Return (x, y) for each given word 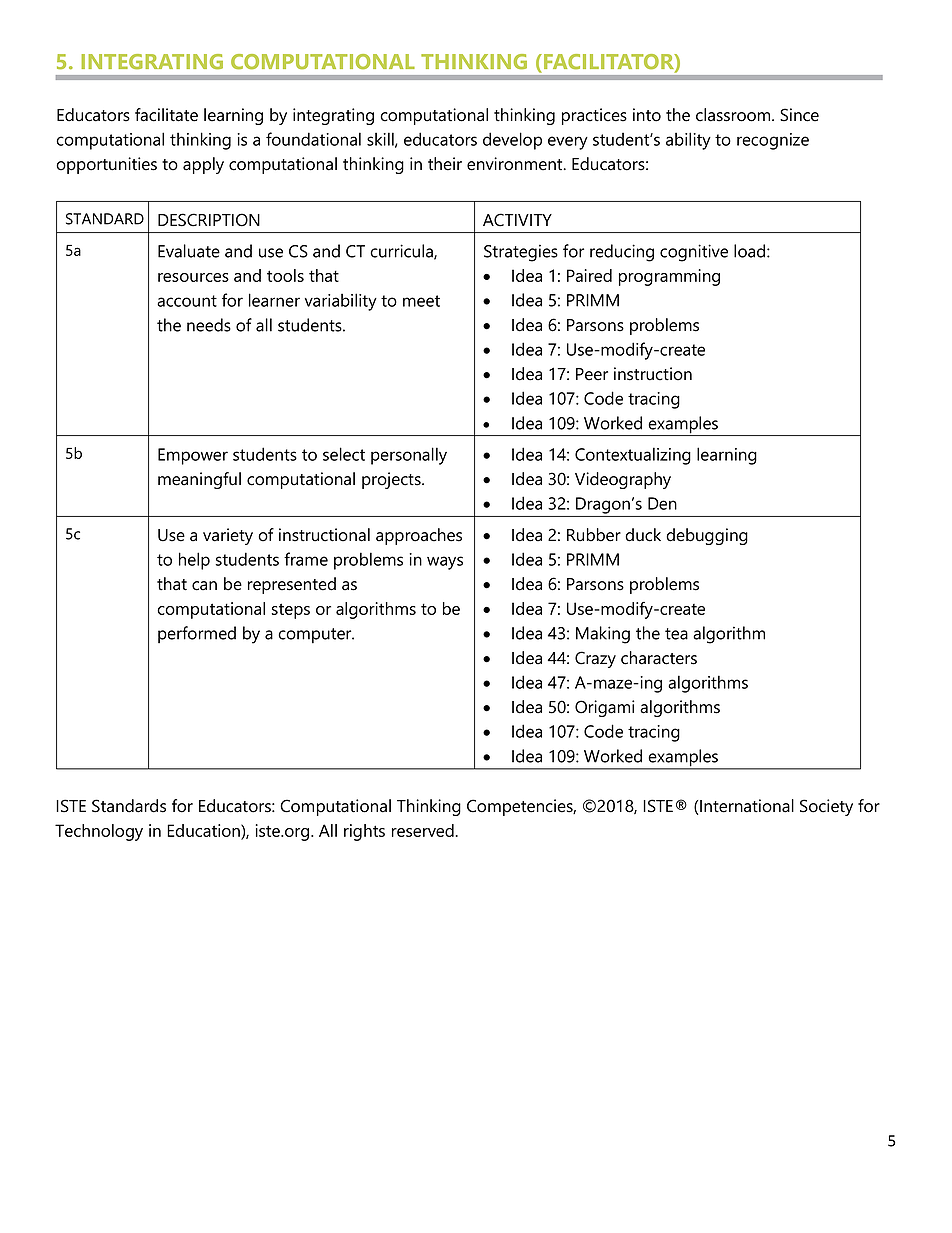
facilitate (166, 115)
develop (512, 141)
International (747, 806)
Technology (99, 832)
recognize (773, 141)
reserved (423, 830)
